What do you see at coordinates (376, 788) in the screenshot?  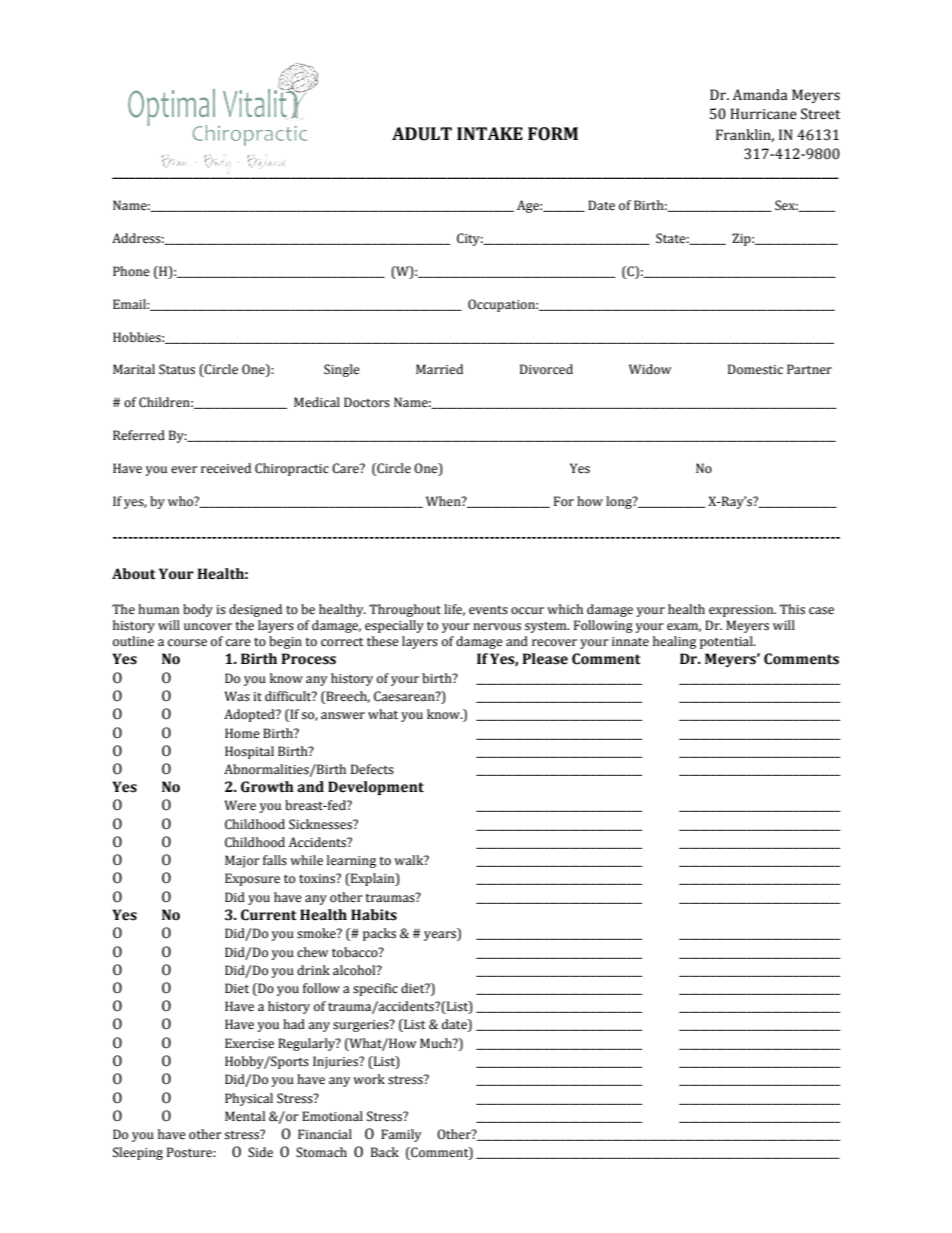 I see `Development` at bounding box center [376, 788].
